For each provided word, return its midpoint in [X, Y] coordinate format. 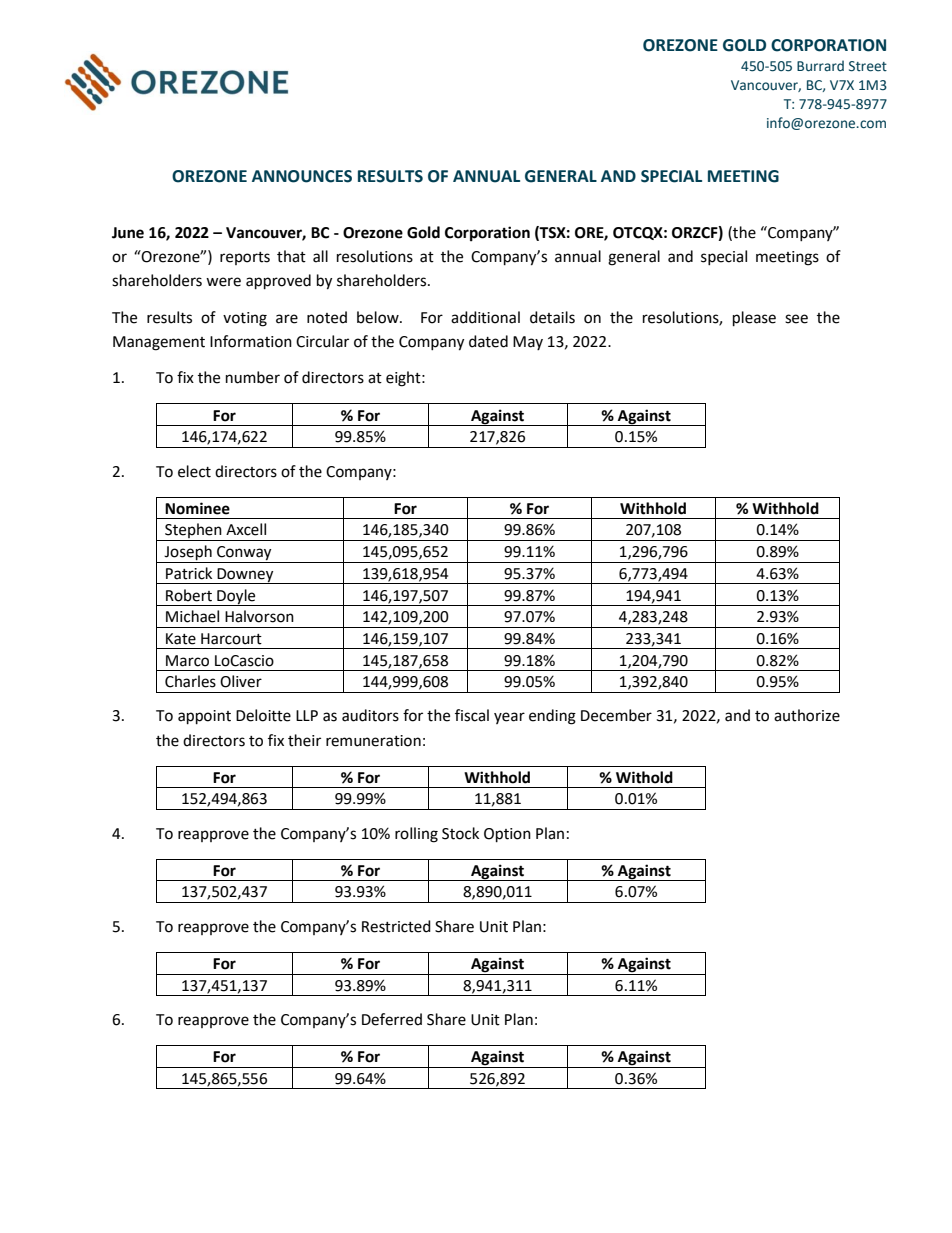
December [616, 715]
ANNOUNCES [302, 176]
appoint [204, 717]
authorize [807, 715]
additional [485, 317]
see [796, 319]
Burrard [820, 66]
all [320, 256]
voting [245, 319]
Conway [244, 554]
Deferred [392, 1019]
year [509, 718]
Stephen [193, 532]
